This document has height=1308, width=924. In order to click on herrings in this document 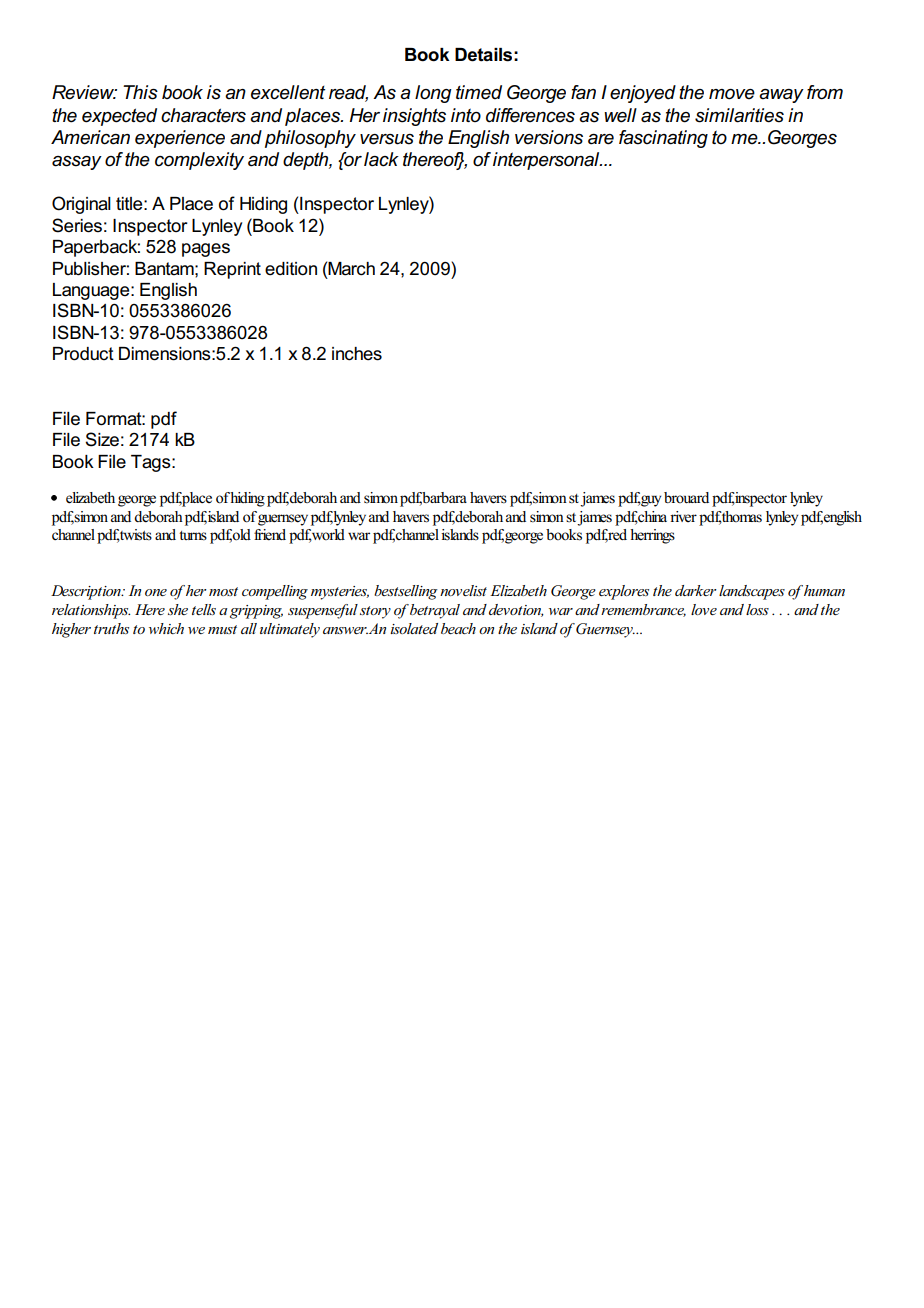, I will do `click(652, 536)`.
